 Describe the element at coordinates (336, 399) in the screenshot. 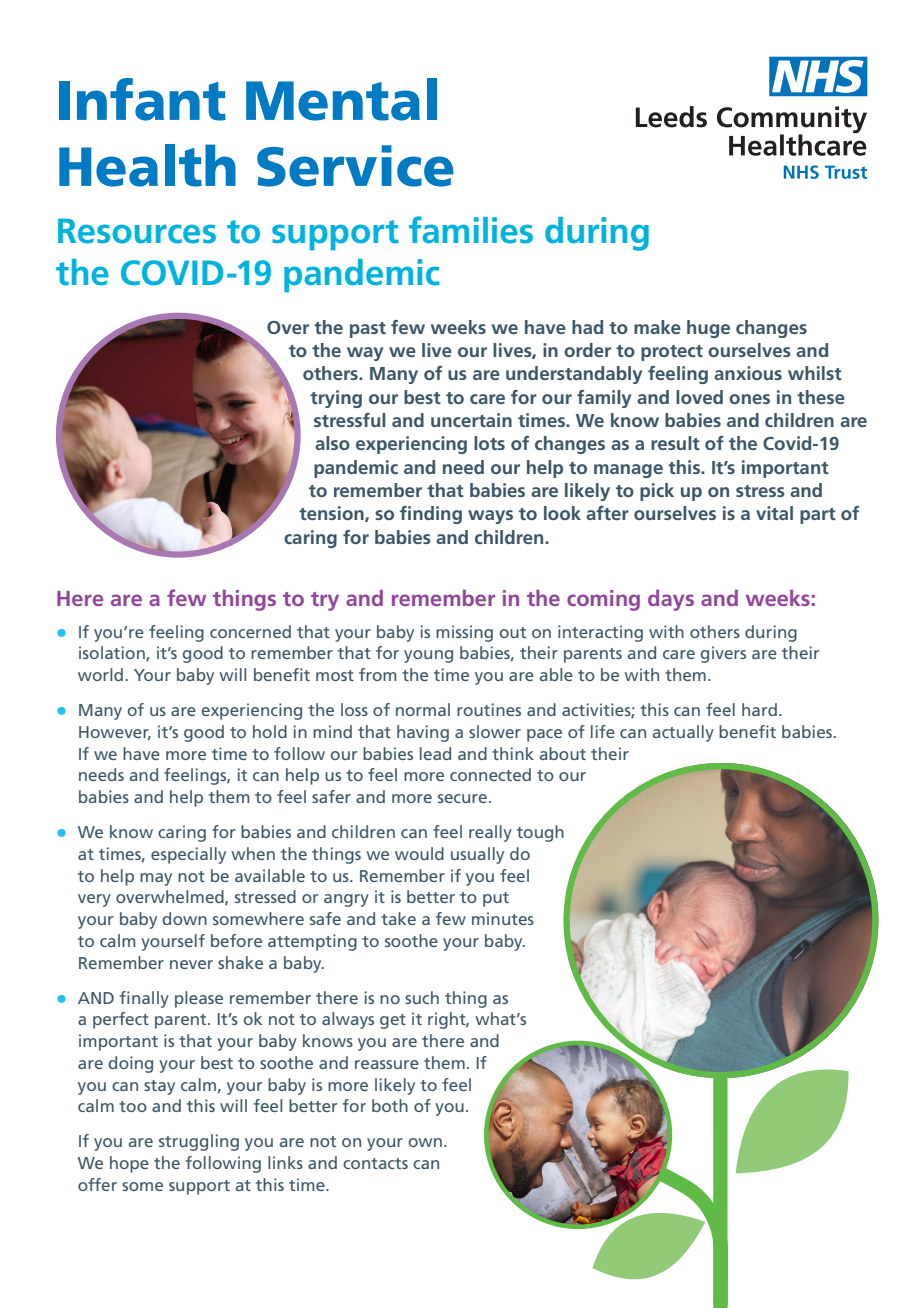

I see `trying` at that location.
